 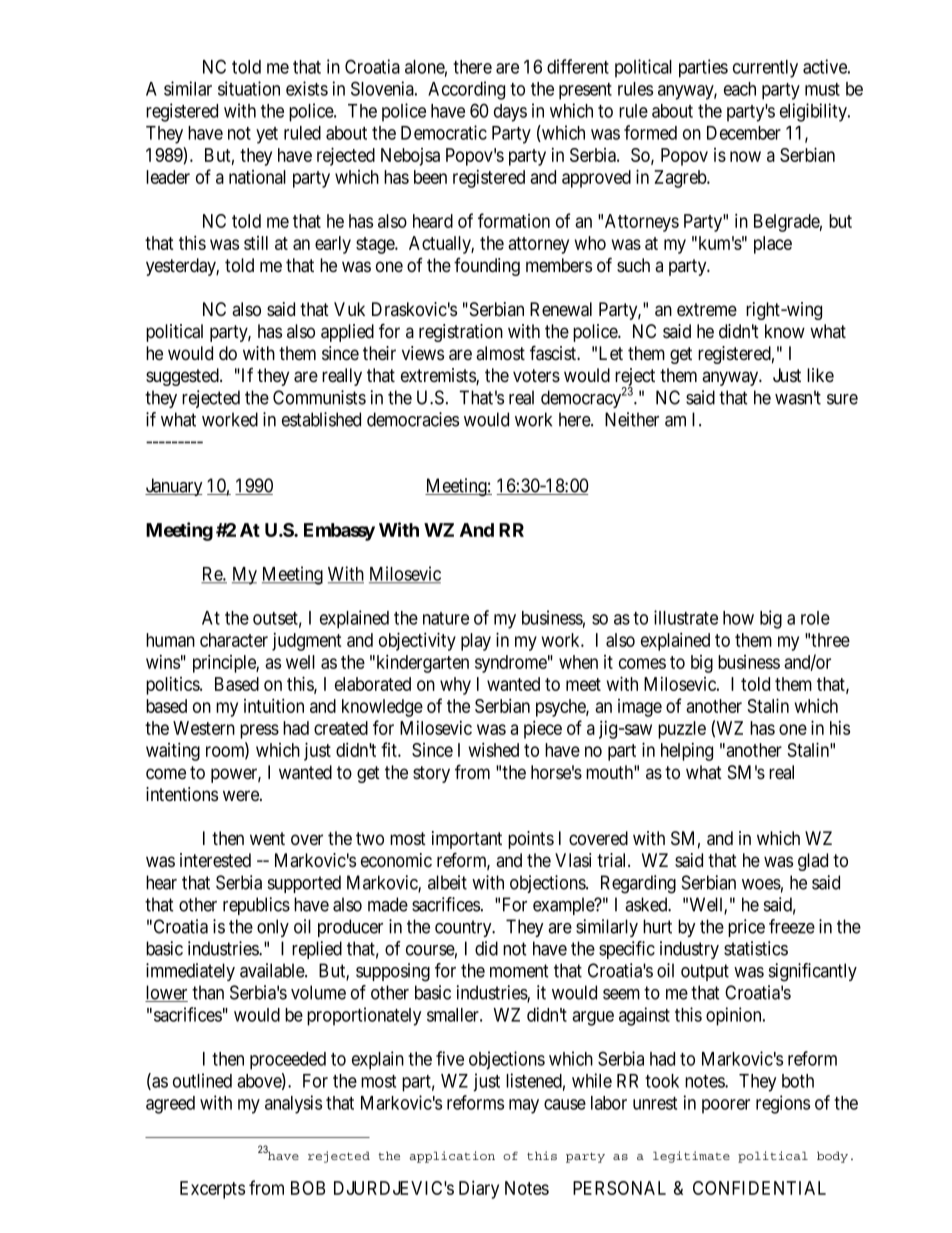 What do you see at coordinates (536, 376) in the screenshot?
I see `voters` at bounding box center [536, 376].
